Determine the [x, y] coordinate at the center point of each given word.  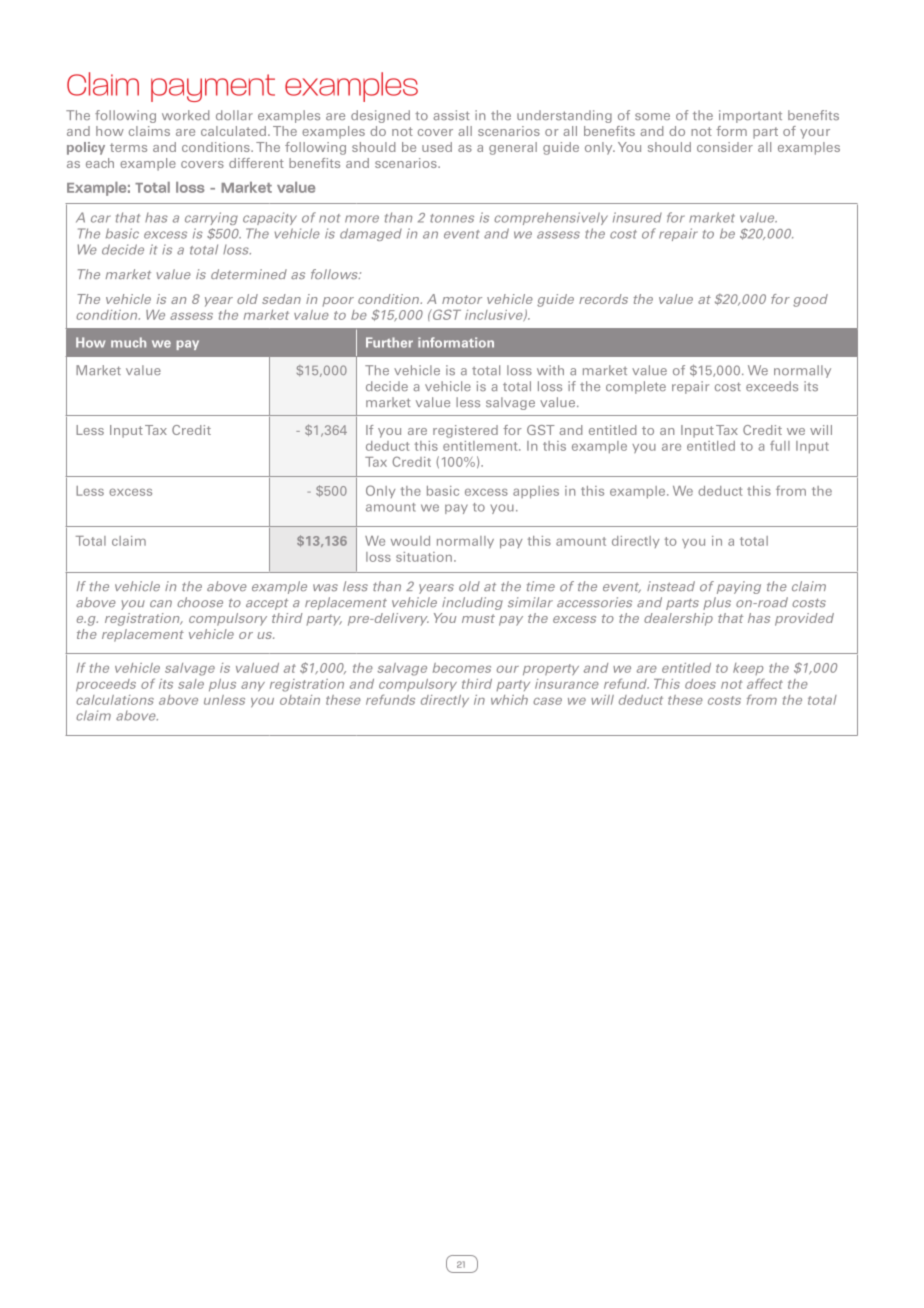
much [128, 342]
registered [465, 431]
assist [451, 115]
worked [185, 115]
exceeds [772, 386]
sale [191, 684]
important [750, 116]
